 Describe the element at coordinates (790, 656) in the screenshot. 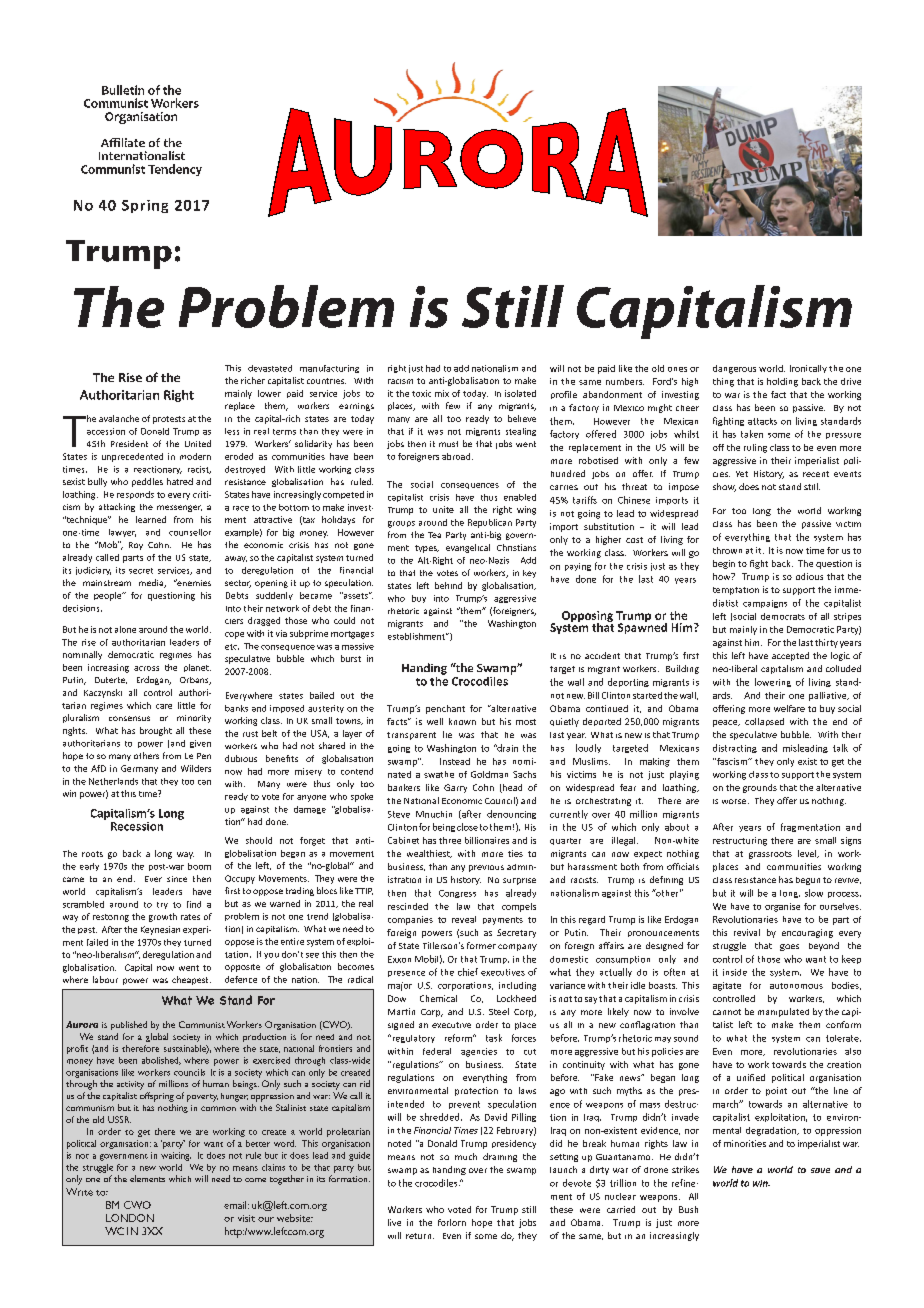

I see `accepted` at that location.
